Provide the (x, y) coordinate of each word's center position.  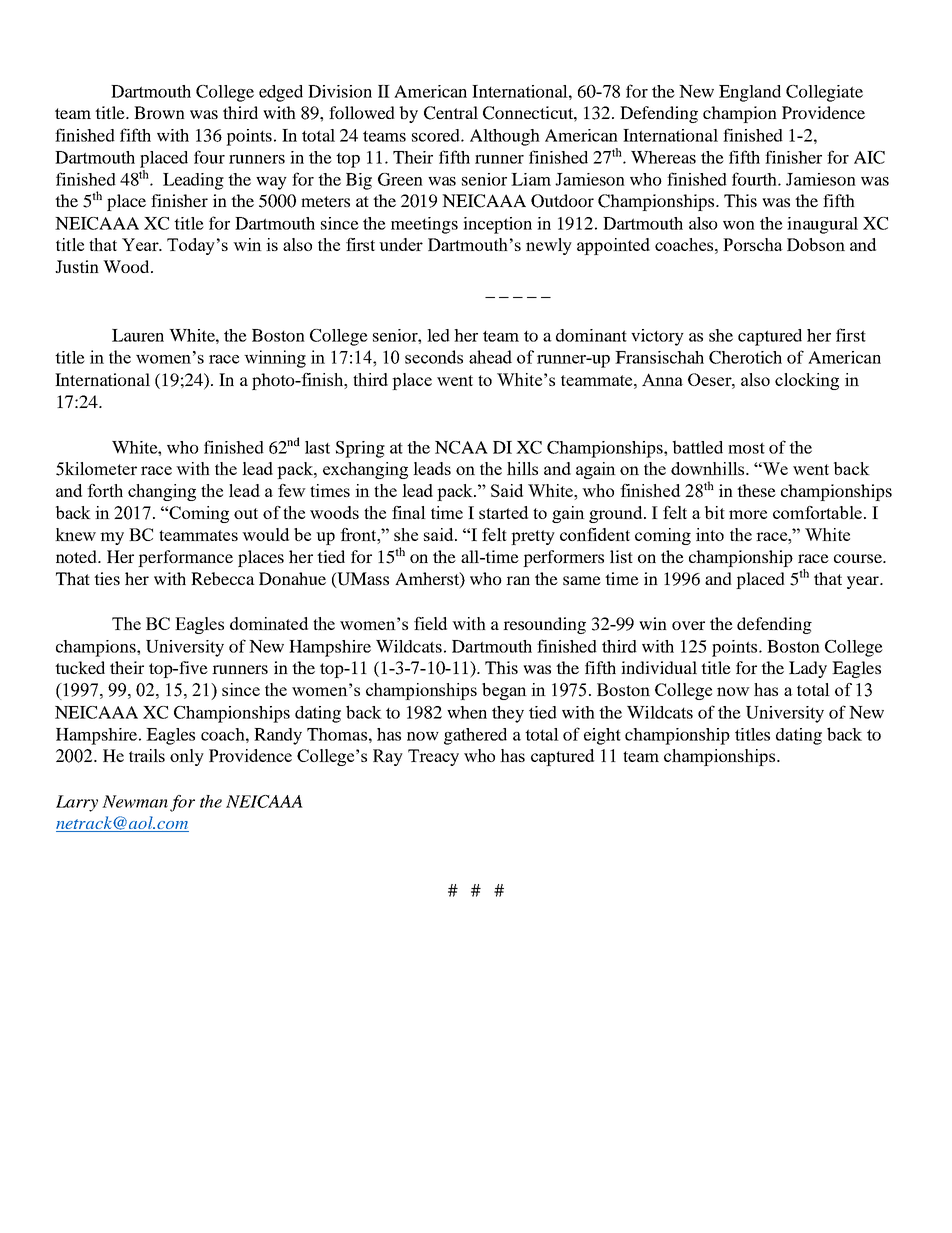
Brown (159, 112)
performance (185, 558)
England (750, 93)
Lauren (138, 335)
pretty (533, 537)
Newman (135, 801)
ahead (490, 357)
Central (451, 113)
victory (657, 337)
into (710, 534)
